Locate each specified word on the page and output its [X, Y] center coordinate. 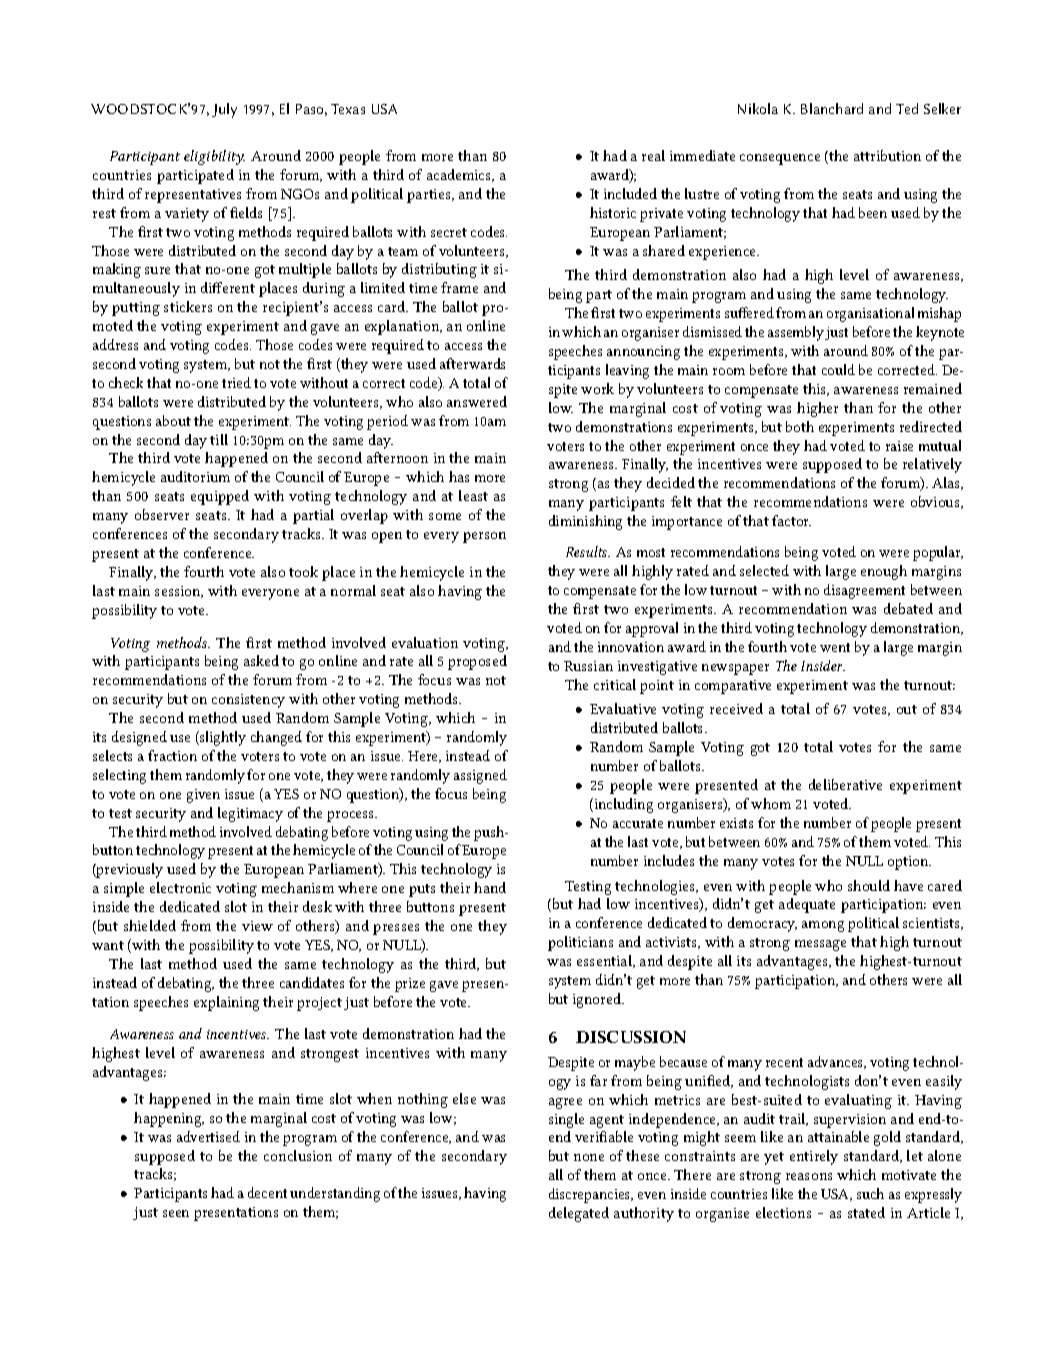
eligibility [214, 157]
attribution [887, 155]
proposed [477, 662]
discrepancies [591, 1195]
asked [261, 660]
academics [460, 175]
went [835, 647]
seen [176, 1213]
